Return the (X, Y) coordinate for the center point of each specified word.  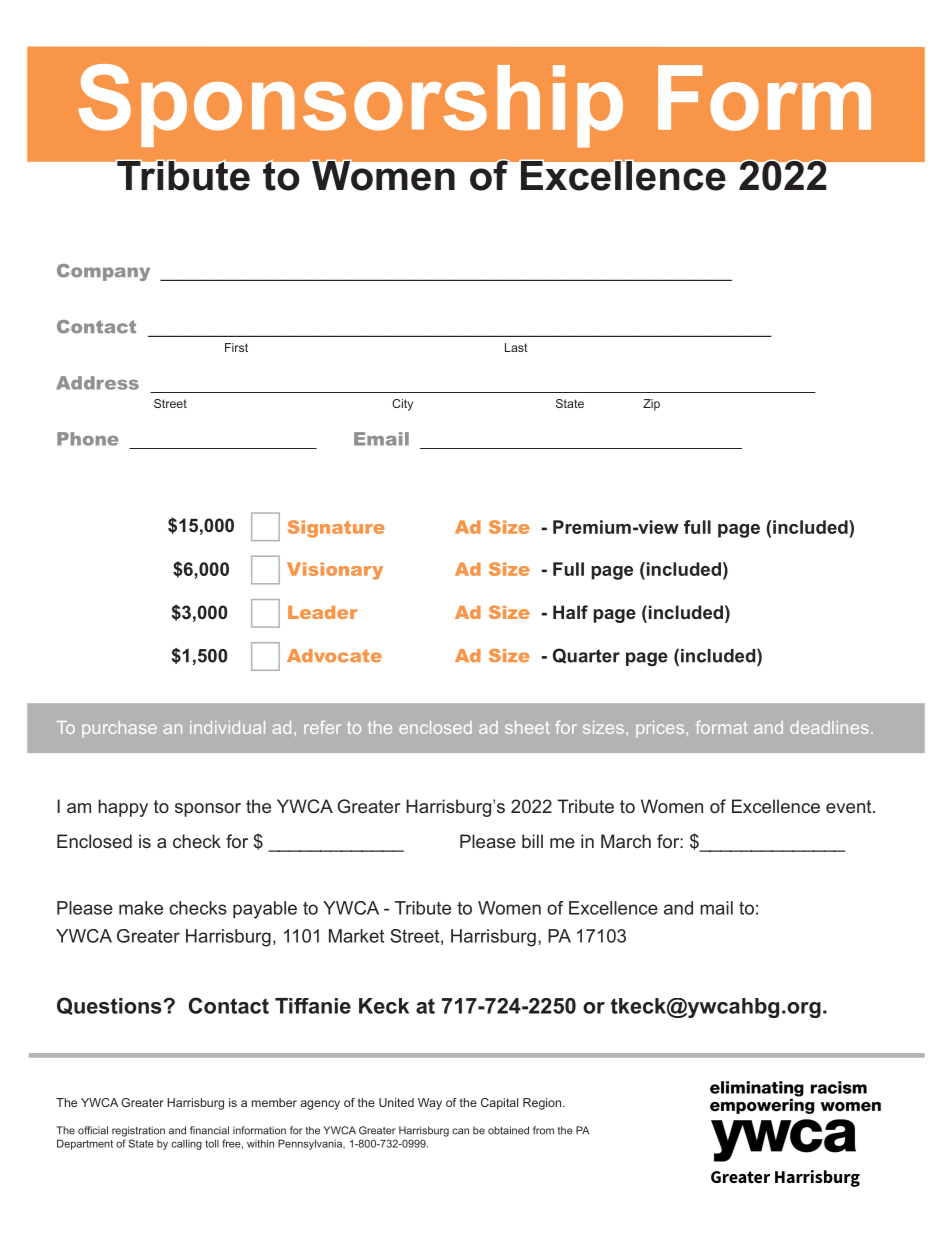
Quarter (586, 656)
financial (209, 1130)
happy (123, 808)
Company (103, 272)
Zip (651, 405)
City (402, 405)
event (850, 806)
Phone (88, 439)
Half (570, 612)
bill (532, 841)
